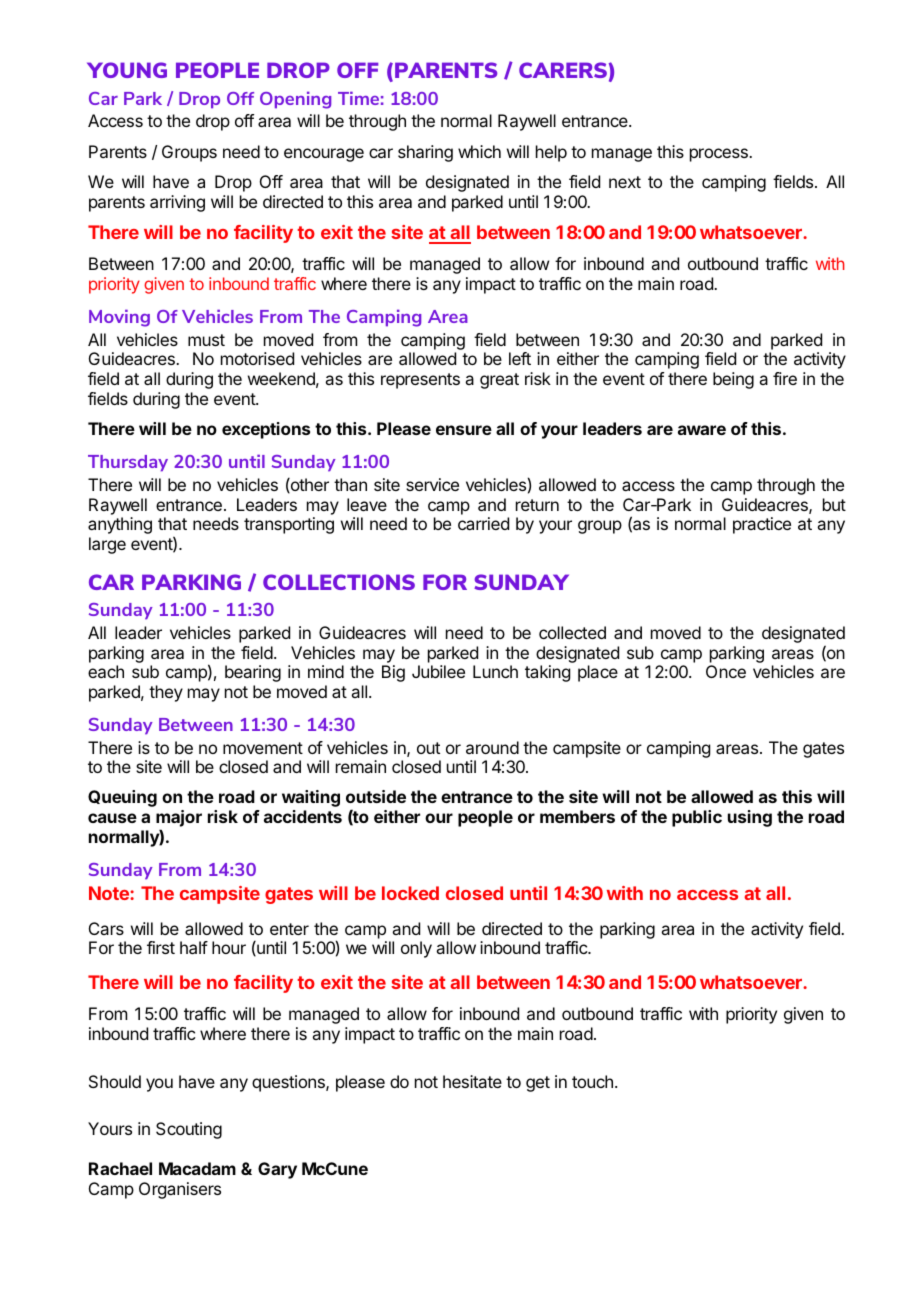  What do you see at coordinates (189, 1130) in the page?
I see `Scouting` at bounding box center [189, 1130].
